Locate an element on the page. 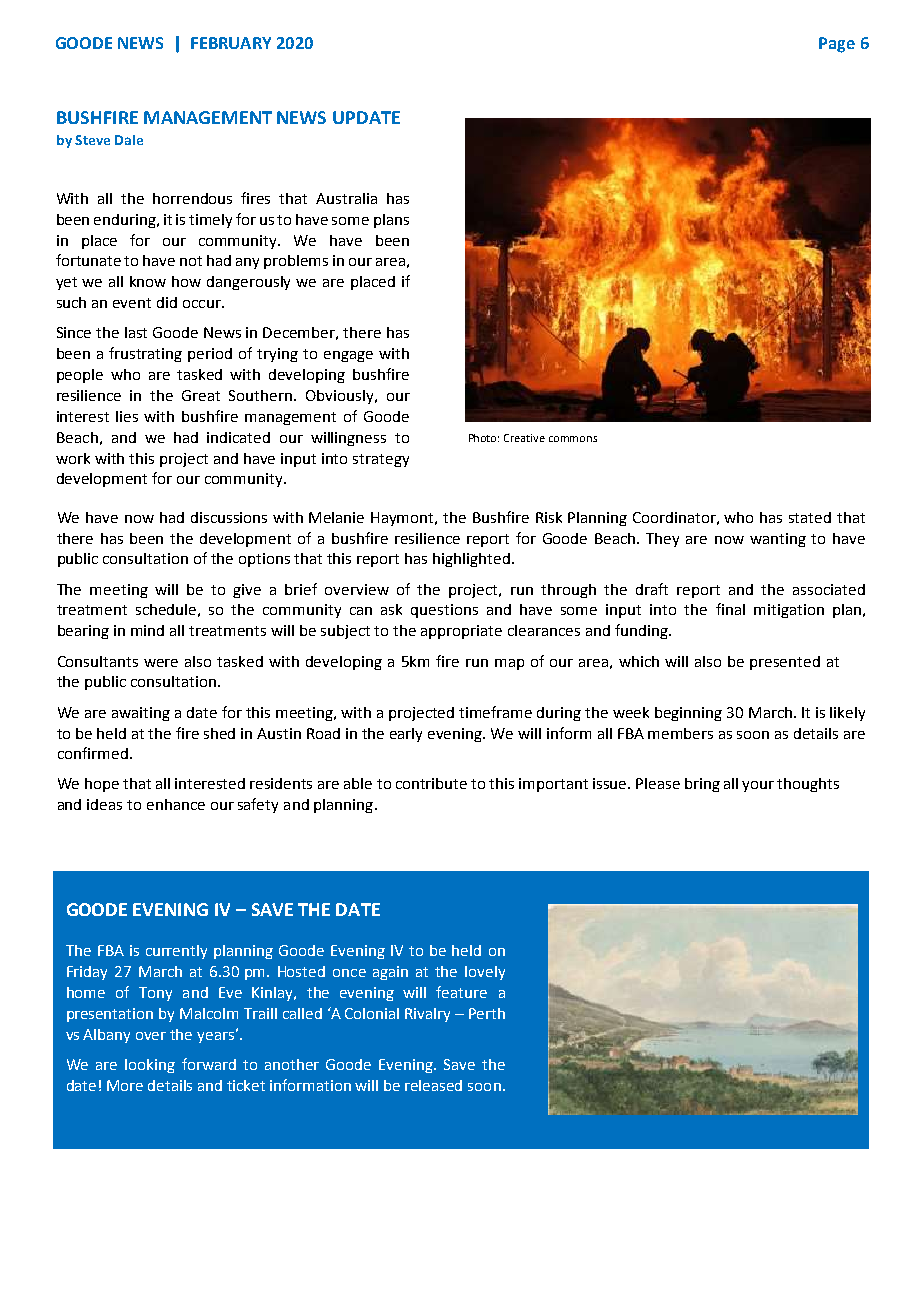 This document has width=924, height=1308. beginning is located at coordinates (688, 714).
